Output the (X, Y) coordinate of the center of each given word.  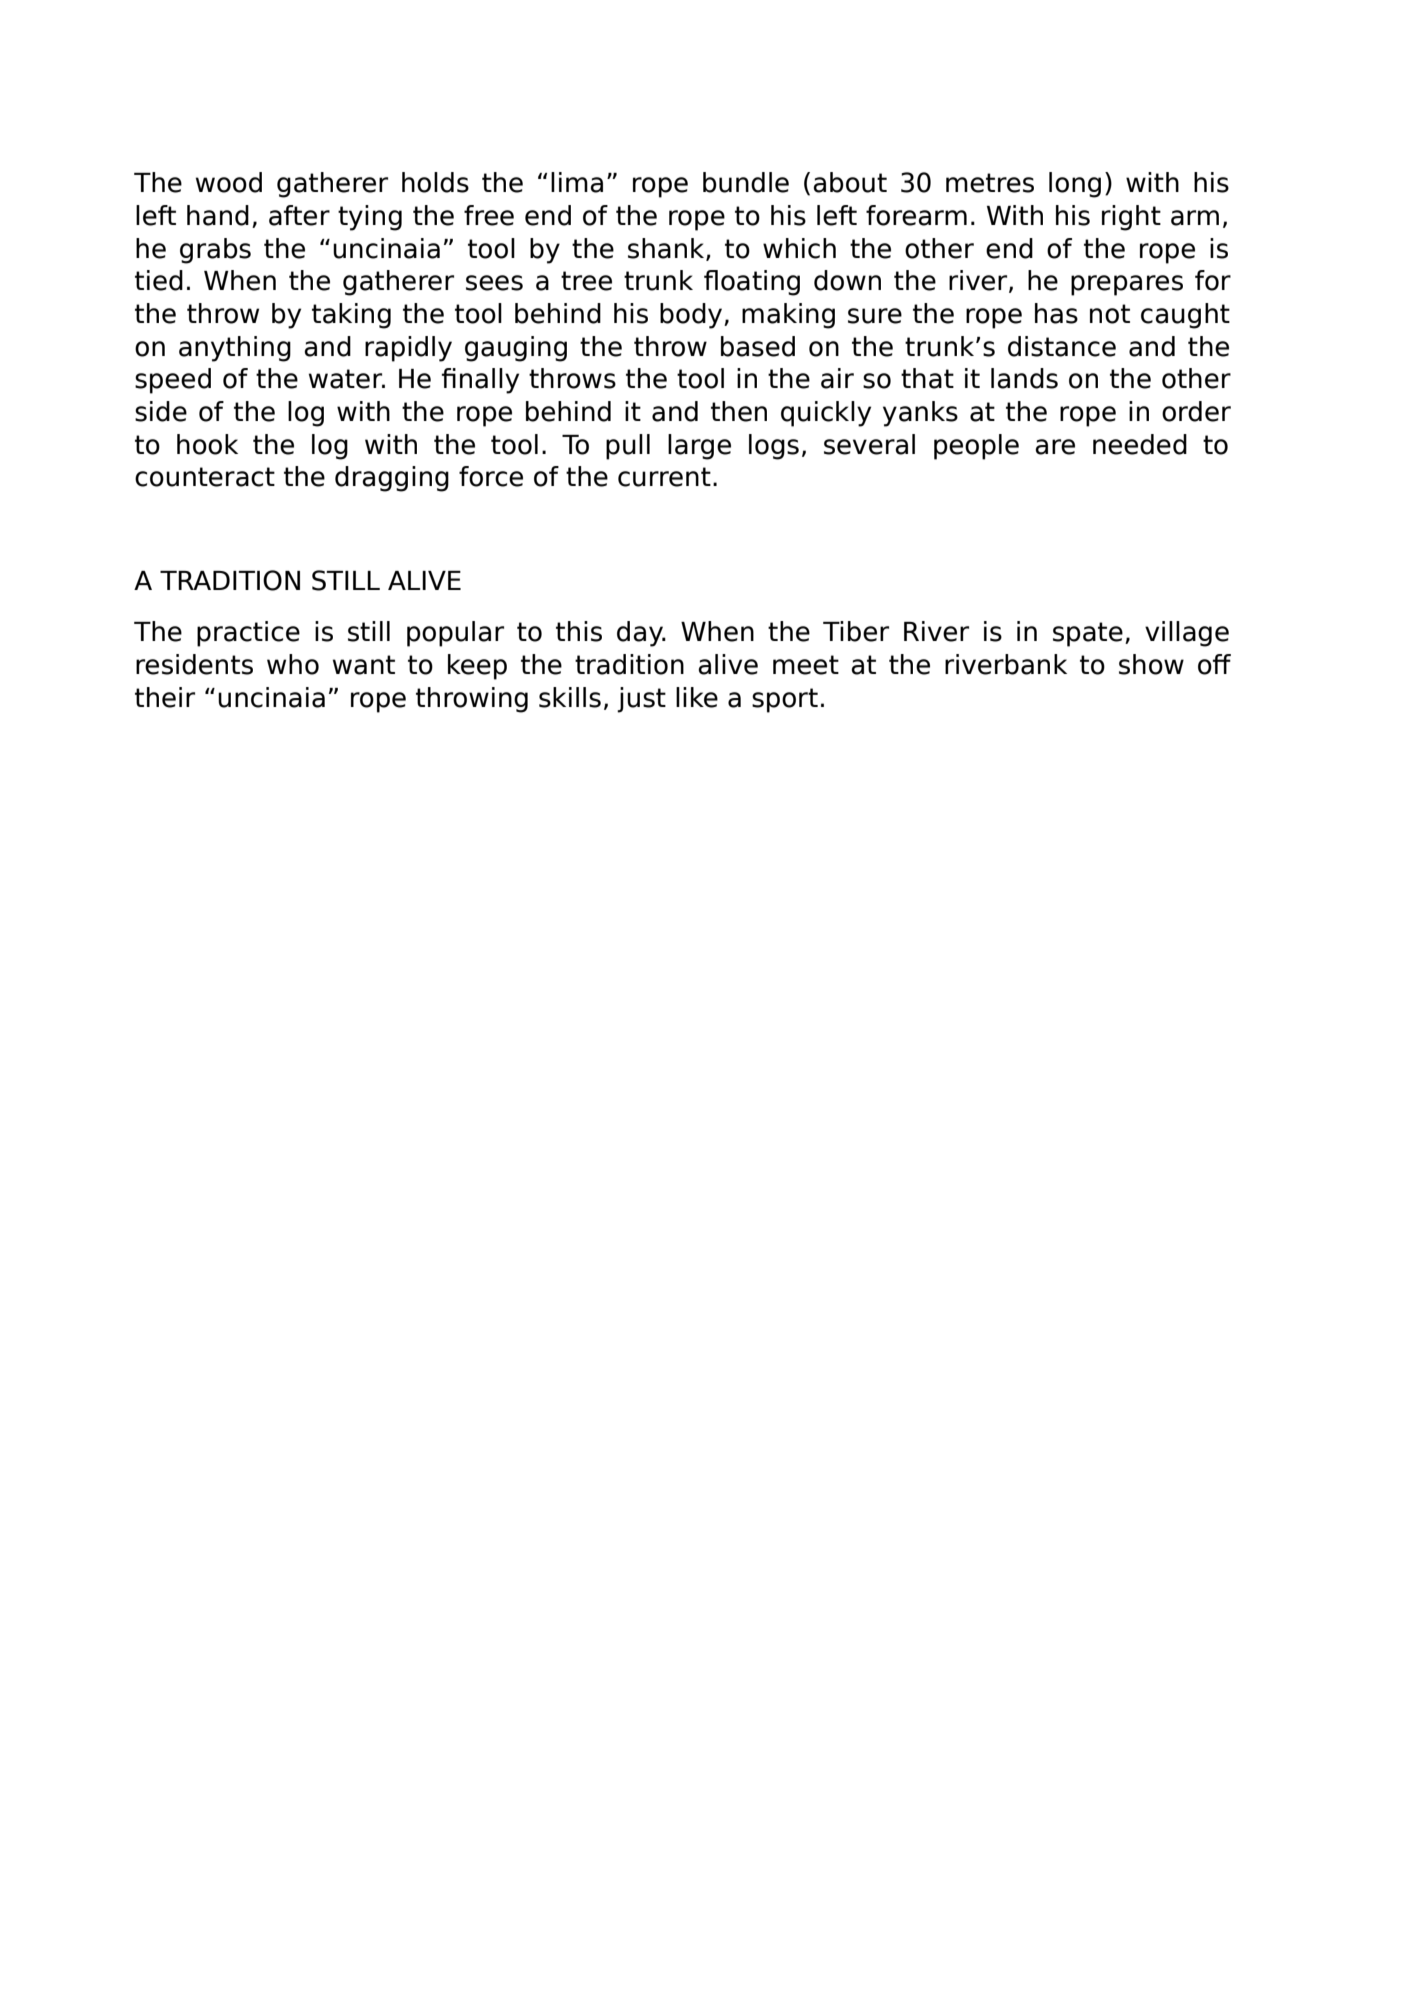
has (1056, 313)
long (1075, 185)
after (299, 215)
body (692, 316)
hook (207, 444)
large (699, 447)
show (1151, 664)
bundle (746, 182)
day (641, 634)
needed (1140, 444)
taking (351, 316)
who (293, 664)
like (697, 697)
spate (1088, 634)
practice (248, 634)
